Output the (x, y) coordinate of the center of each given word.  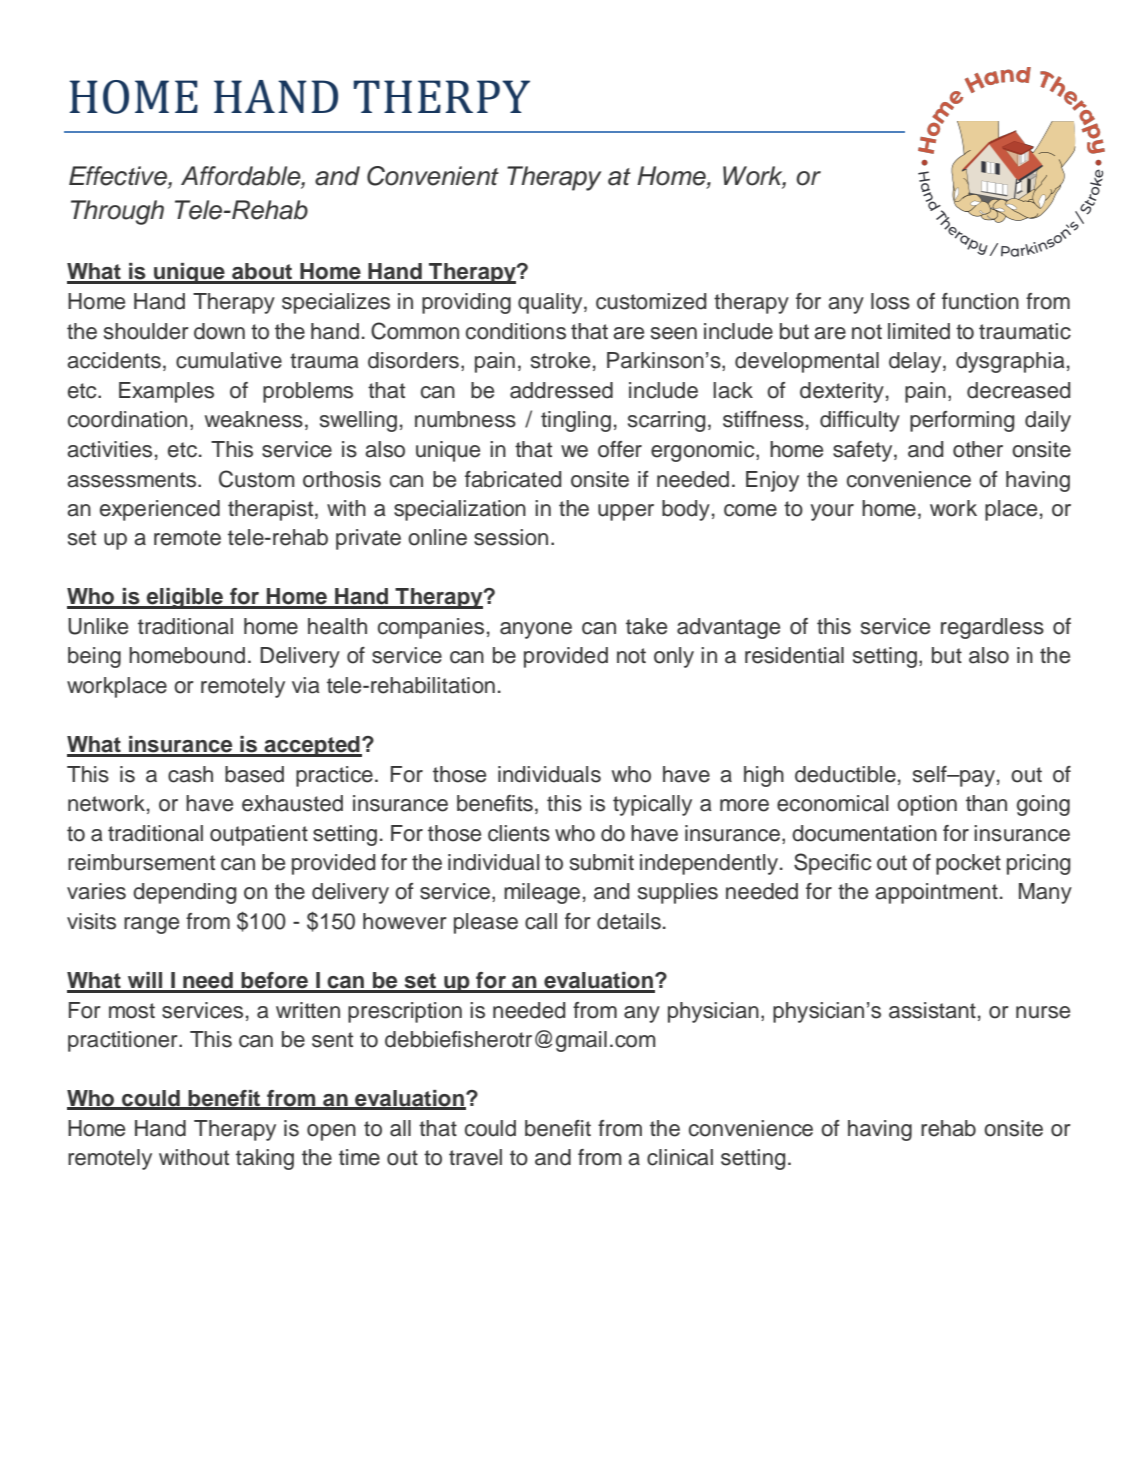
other (978, 449)
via (306, 685)
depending (184, 893)
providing (466, 303)
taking (265, 1159)
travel (475, 1157)
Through (117, 212)
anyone (536, 630)
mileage (542, 893)
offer (620, 449)
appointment (936, 893)
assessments (133, 480)
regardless (992, 628)
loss (890, 301)
